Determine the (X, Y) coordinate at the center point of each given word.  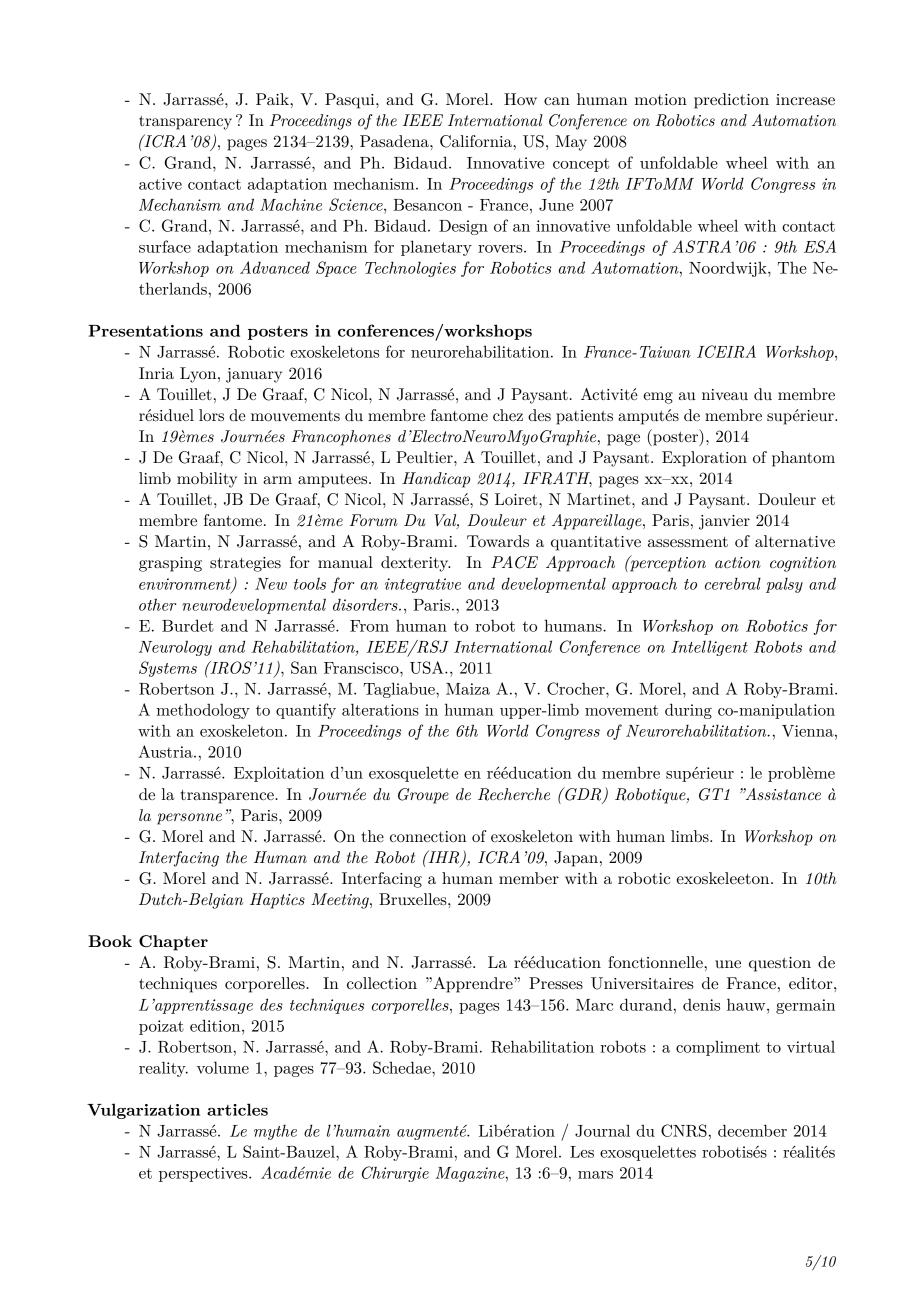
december (752, 1130)
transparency (185, 123)
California (477, 141)
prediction (731, 101)
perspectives (204, 1174)
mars (595, 1175)
